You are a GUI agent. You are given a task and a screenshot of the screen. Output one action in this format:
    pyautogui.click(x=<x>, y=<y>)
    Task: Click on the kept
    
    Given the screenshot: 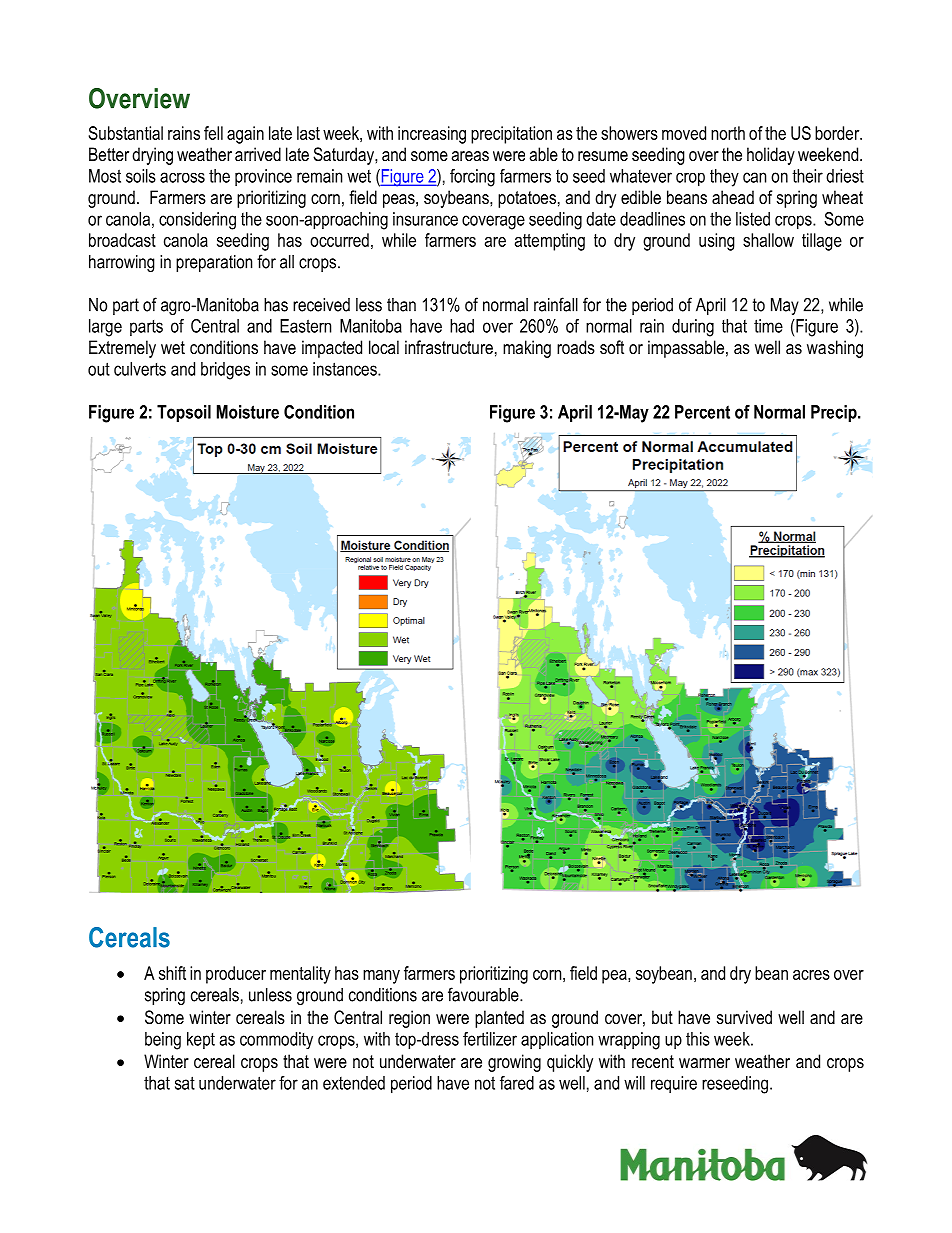 What is the action you would take?
    pyautogui.click(x=201, y=1040)
